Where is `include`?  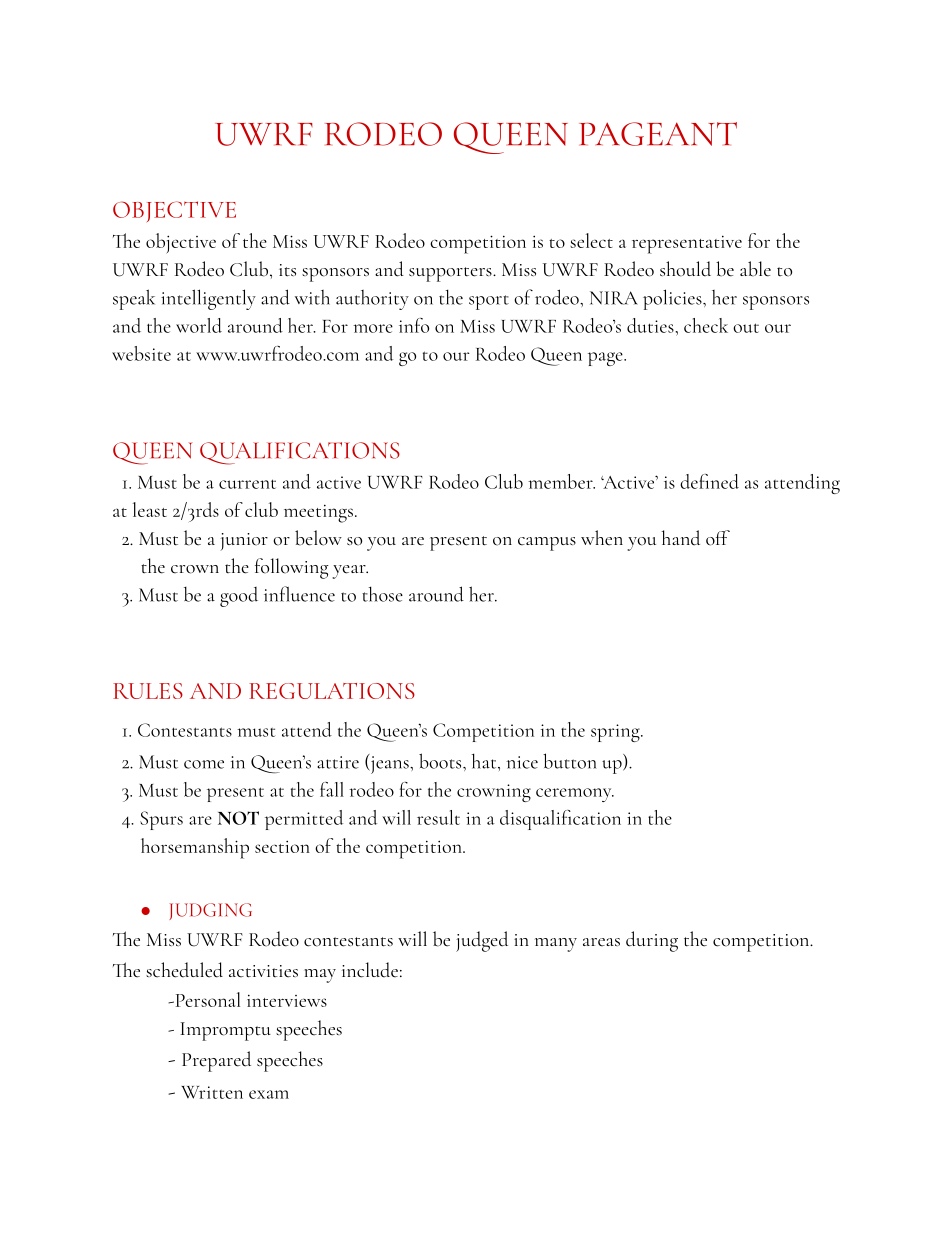
include is located at coordinates (370, 970).
